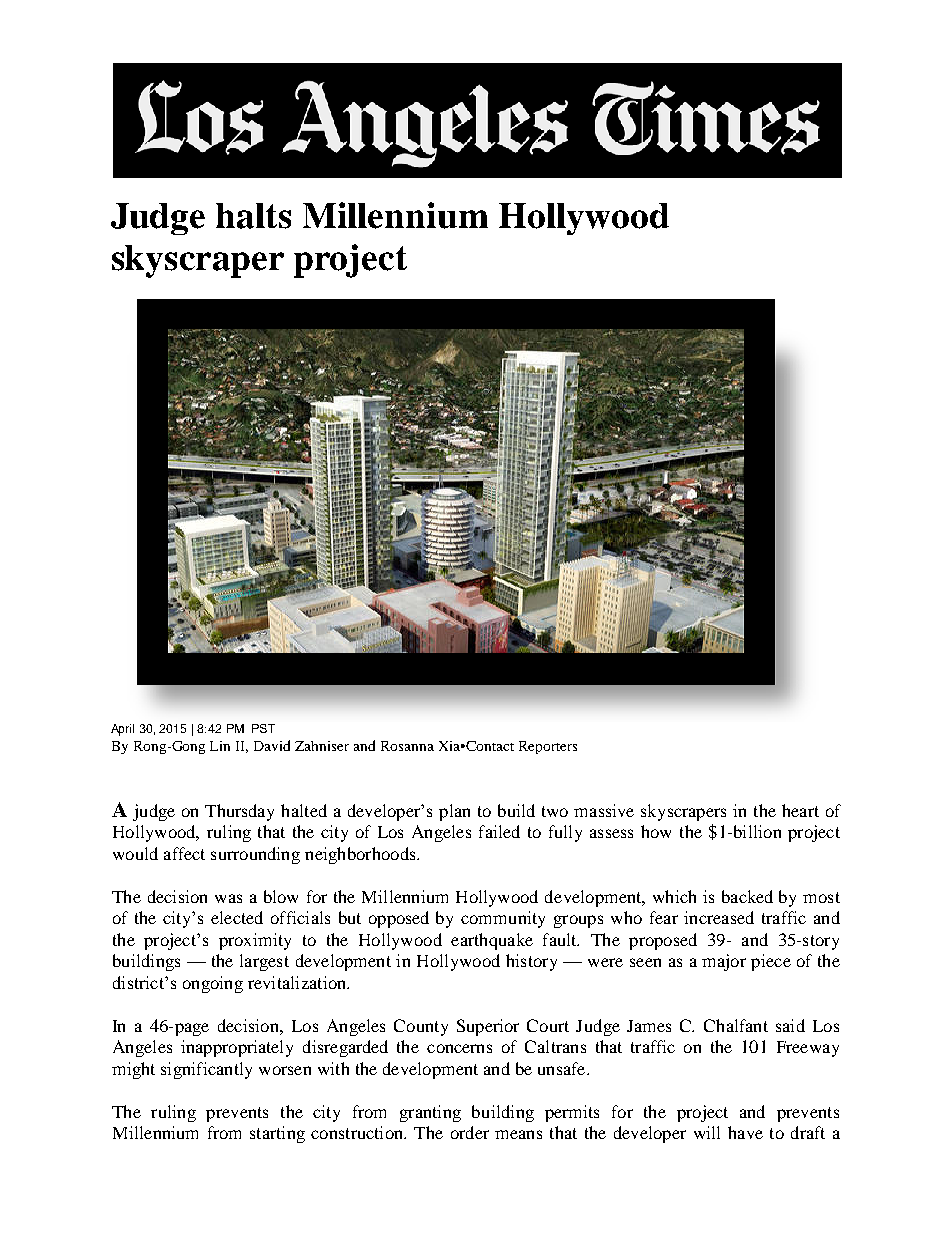  I want to click on halts, so click(253, 216).
